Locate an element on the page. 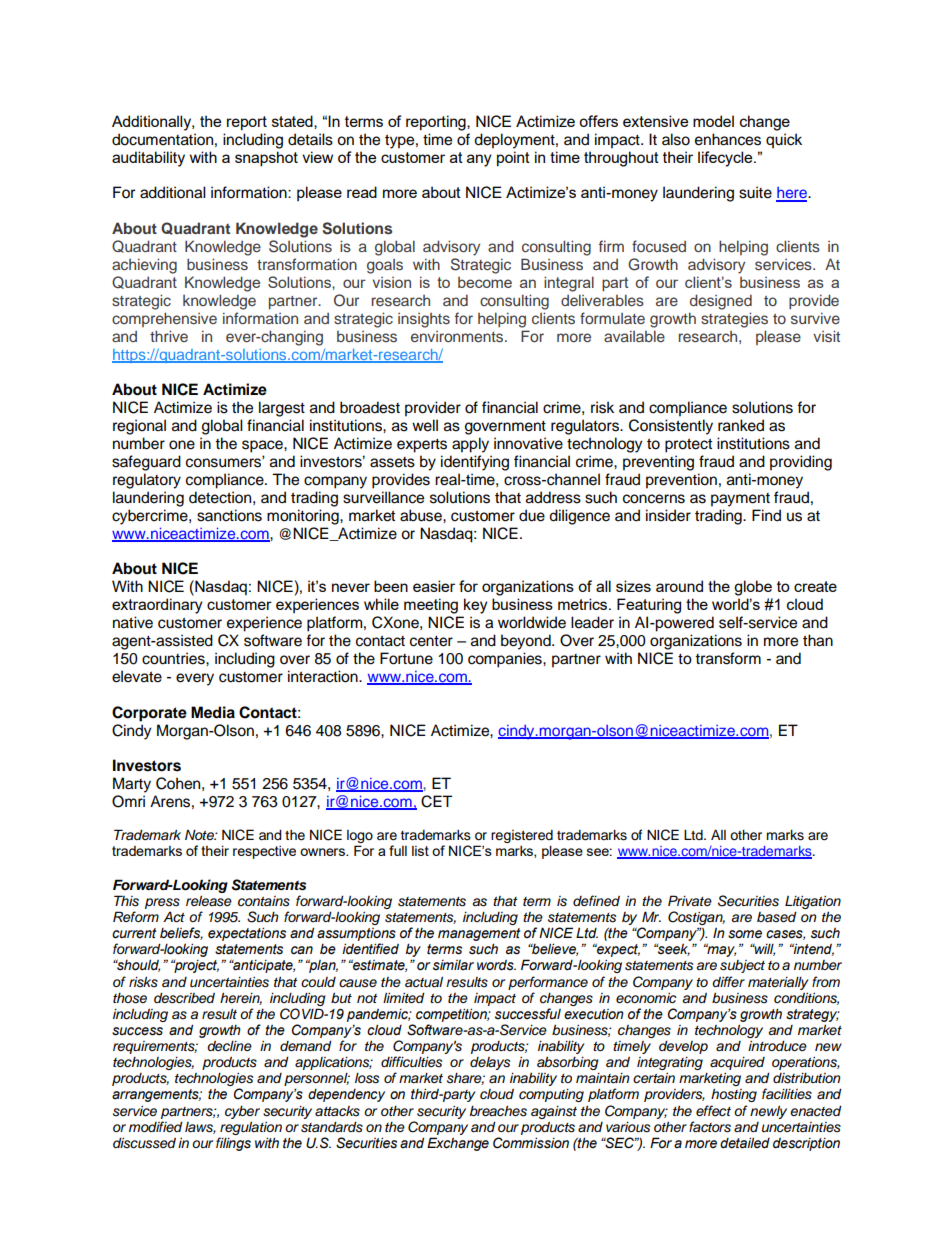 Image resolution: width=952 pixels, height=1233 pixels. point is located at coordinates (513, 158).
